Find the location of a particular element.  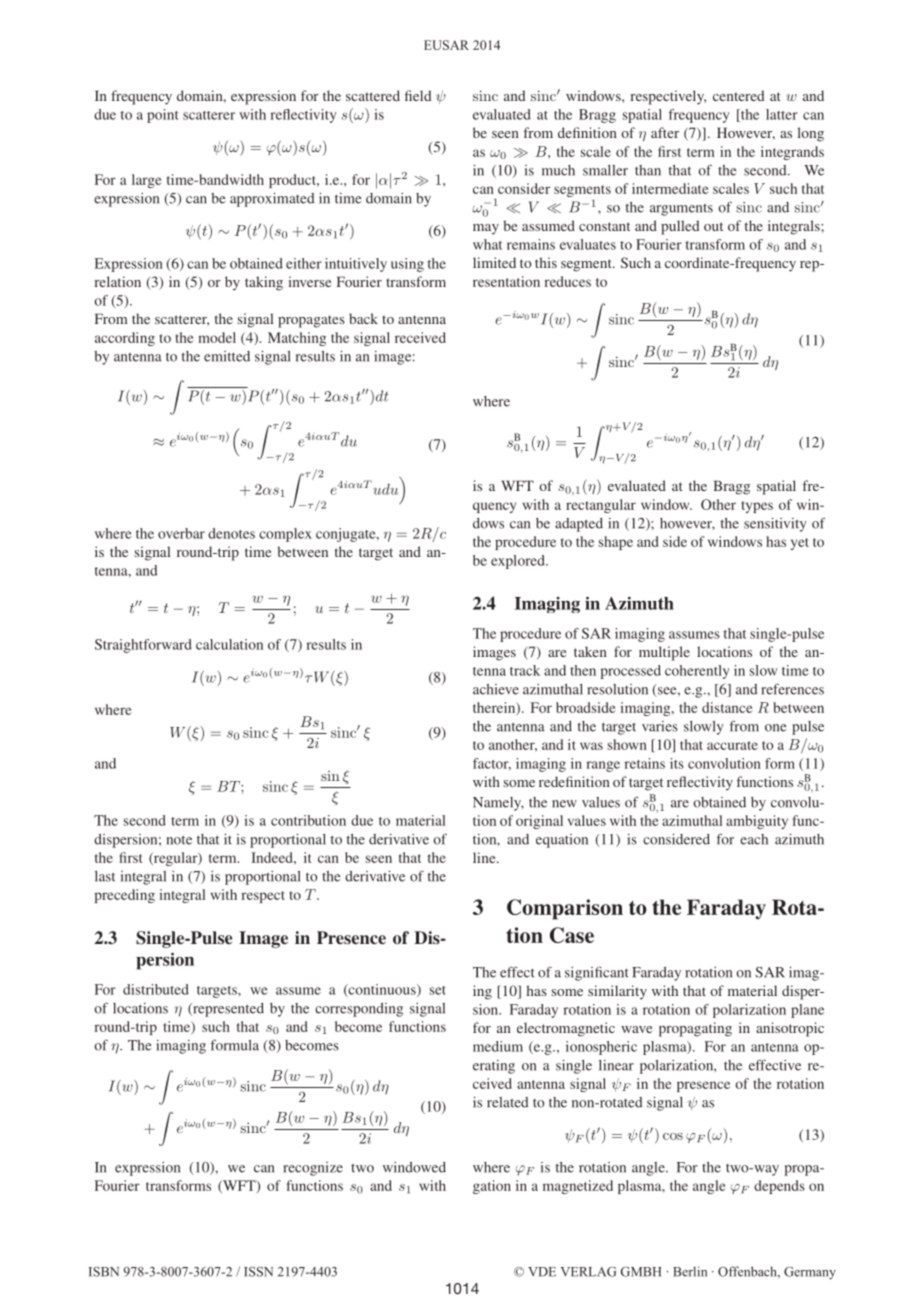

ISSN is located at coordinates (258, 1272).
